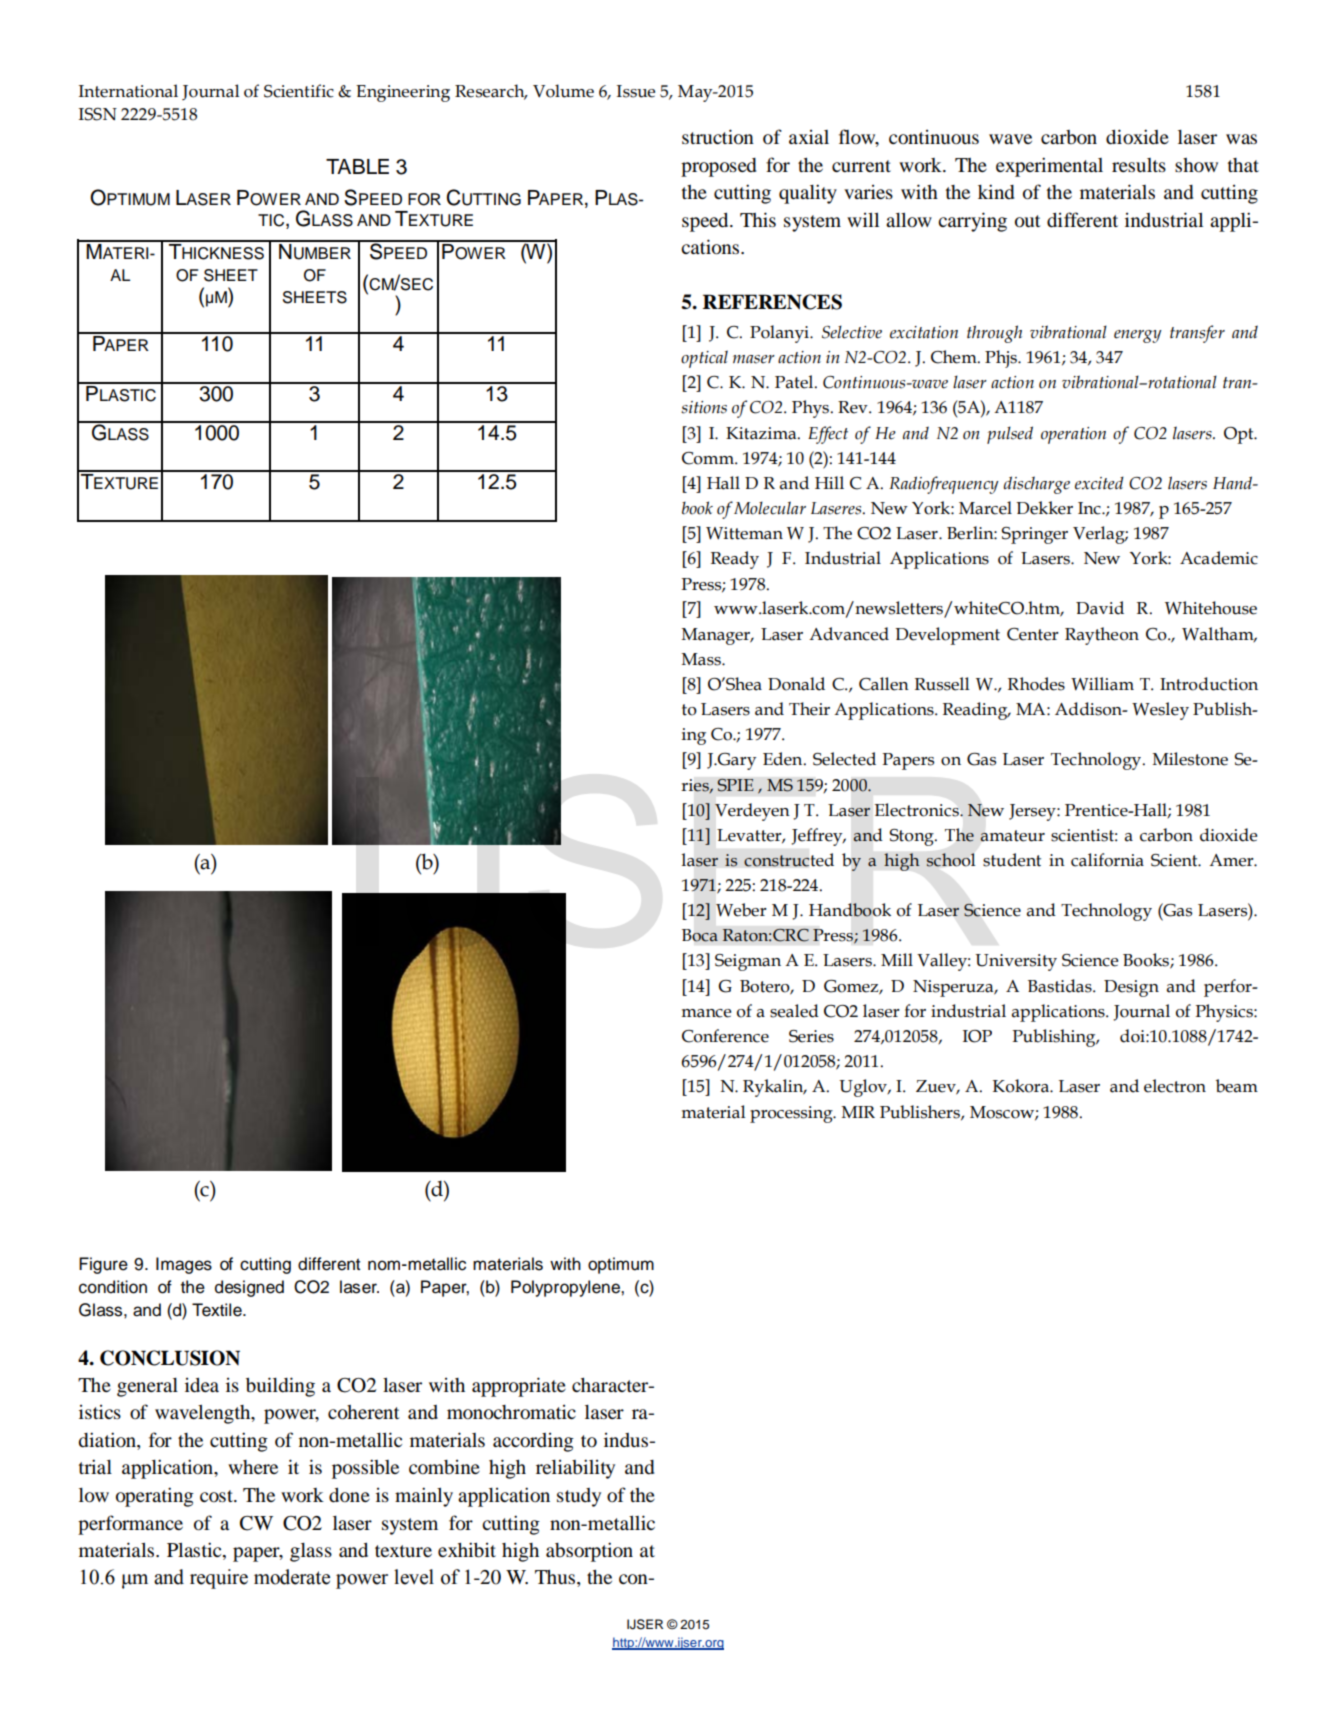  What do you see at coordinates (217, 1496) in the document?
I see `cost` at bounding box center [217, 1496].
